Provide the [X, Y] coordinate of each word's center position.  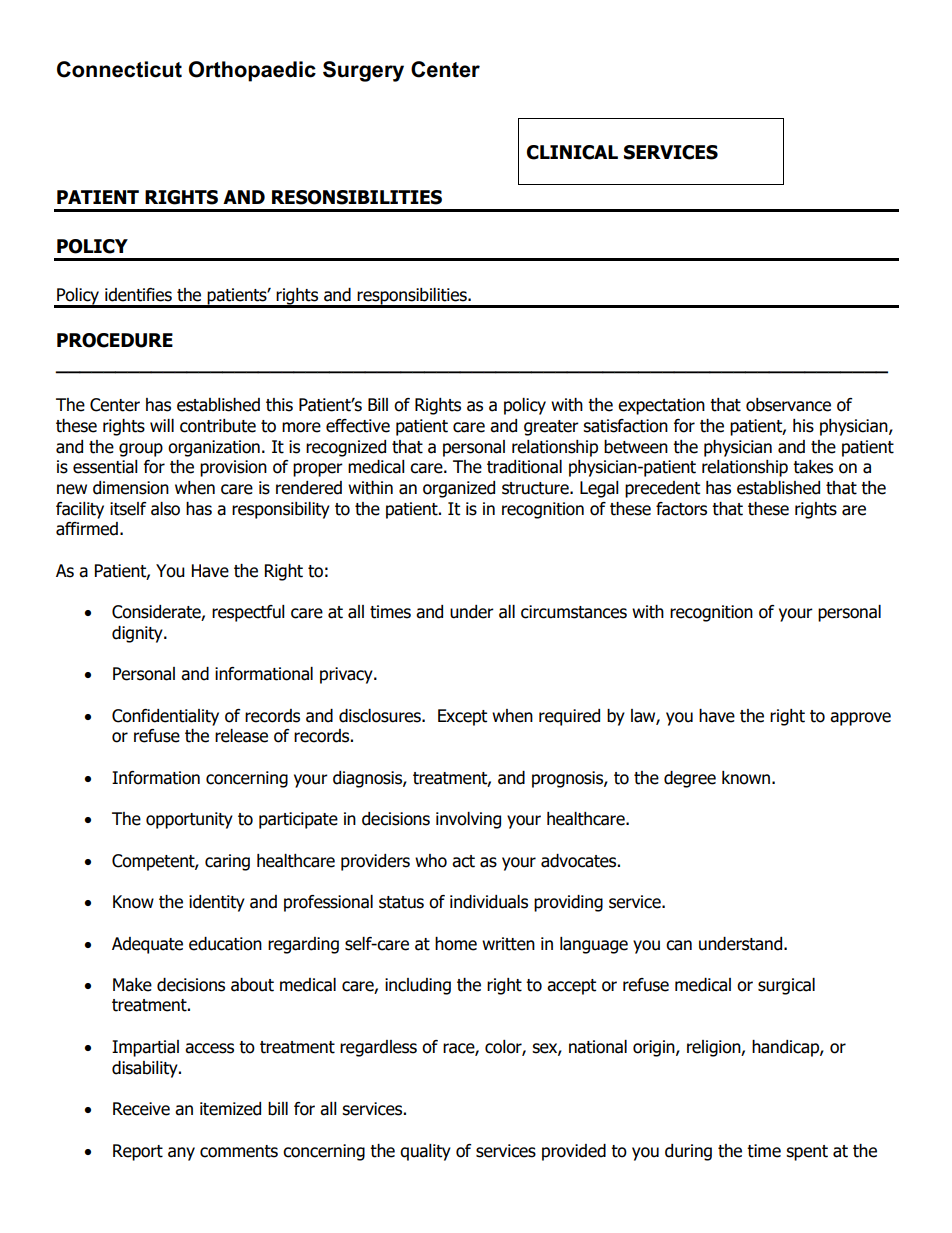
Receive [141, 1109]
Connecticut [119, 69]
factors [681, 509]
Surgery [363, 71]
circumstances [574, 612]
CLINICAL [572, 152]
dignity [138, 634]
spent [807, 1153]
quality [425, 1152]
